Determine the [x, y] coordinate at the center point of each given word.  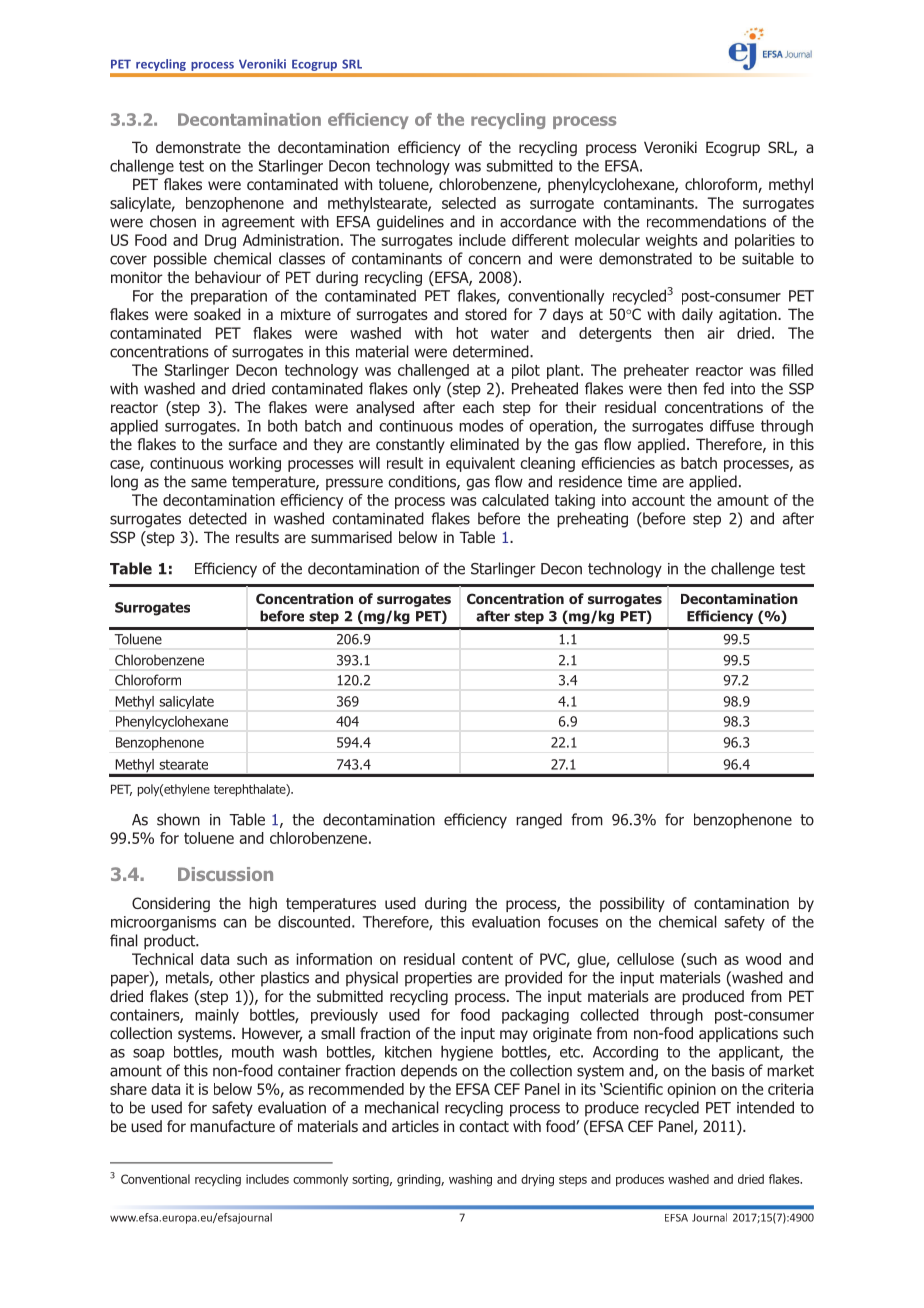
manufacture [232, 1126]
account [658, 500]
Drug [220, 241]
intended [765, 1107]
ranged [539, 821]
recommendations [706, 221]
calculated [515, 500]
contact [484, 1126]
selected [469, 203]
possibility [632, 904]
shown [178, 819]
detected [218, 518]
